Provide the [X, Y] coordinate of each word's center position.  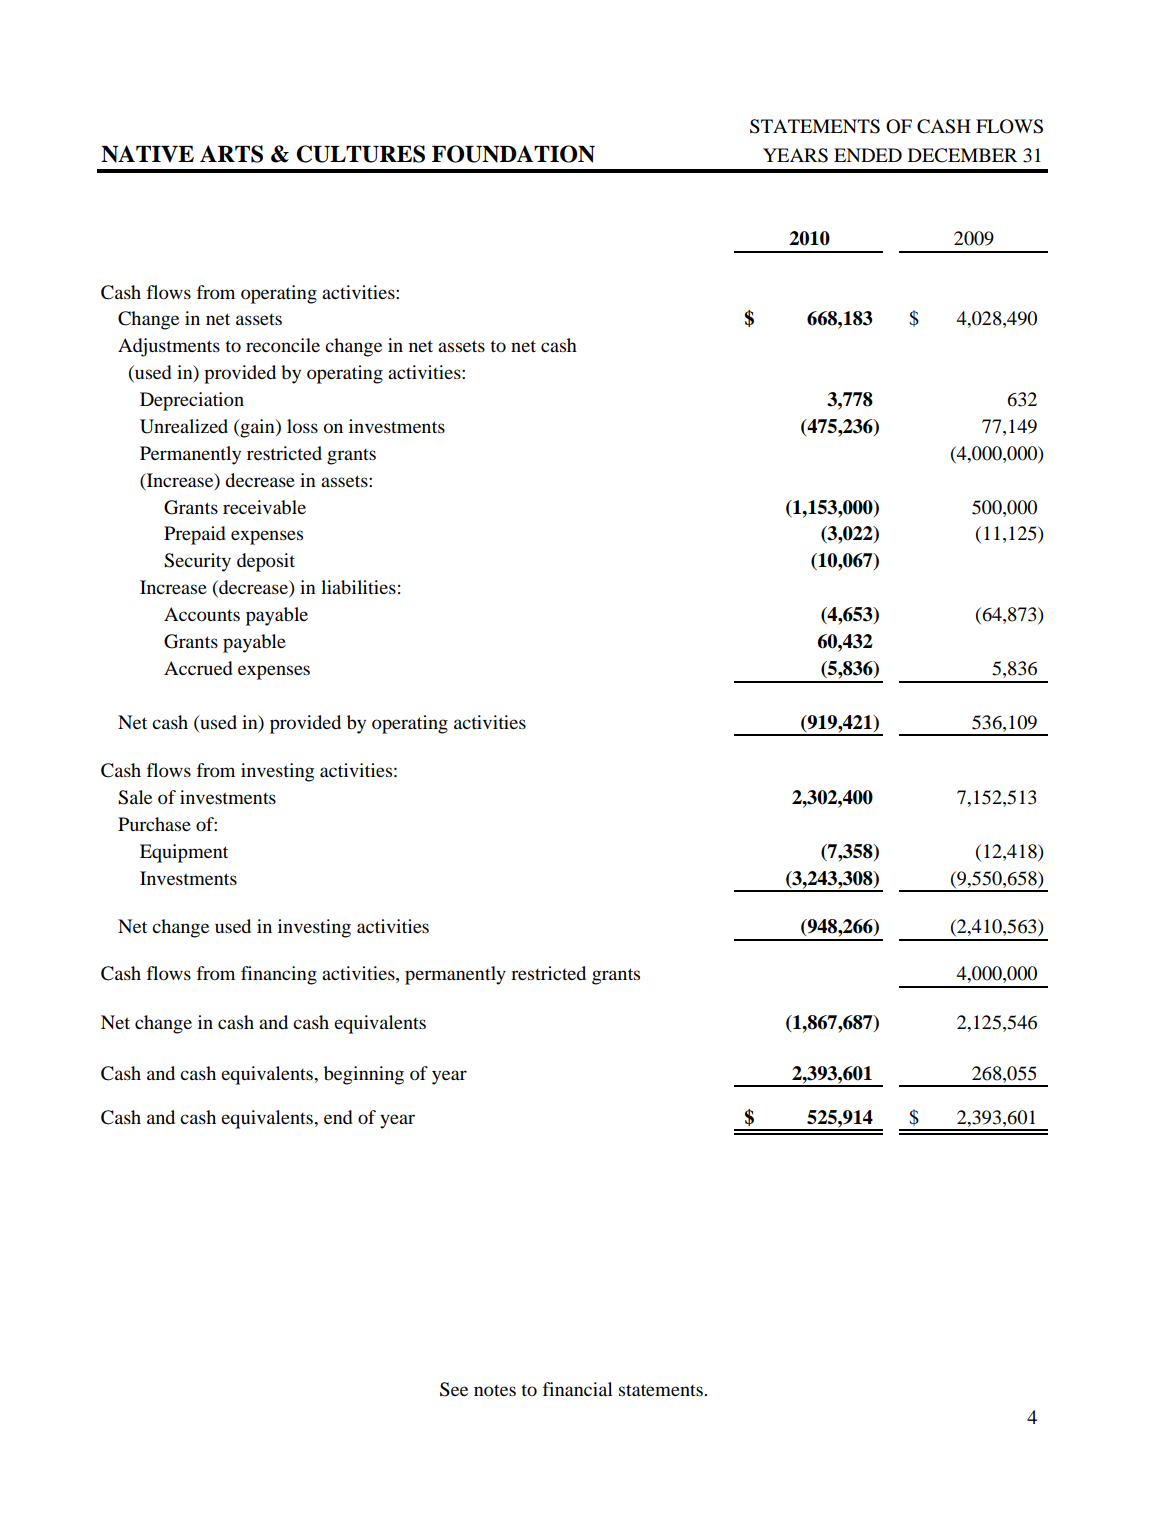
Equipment [184, 853]
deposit [266, 562]
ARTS [231, 154]
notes [495, 1391]
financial [578, 1389]
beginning [364, 1075]
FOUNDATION [513, 154]
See [454, 1389]
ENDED [868, 155]
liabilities [358, 587]
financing [279, 975]
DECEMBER [962, 155]
